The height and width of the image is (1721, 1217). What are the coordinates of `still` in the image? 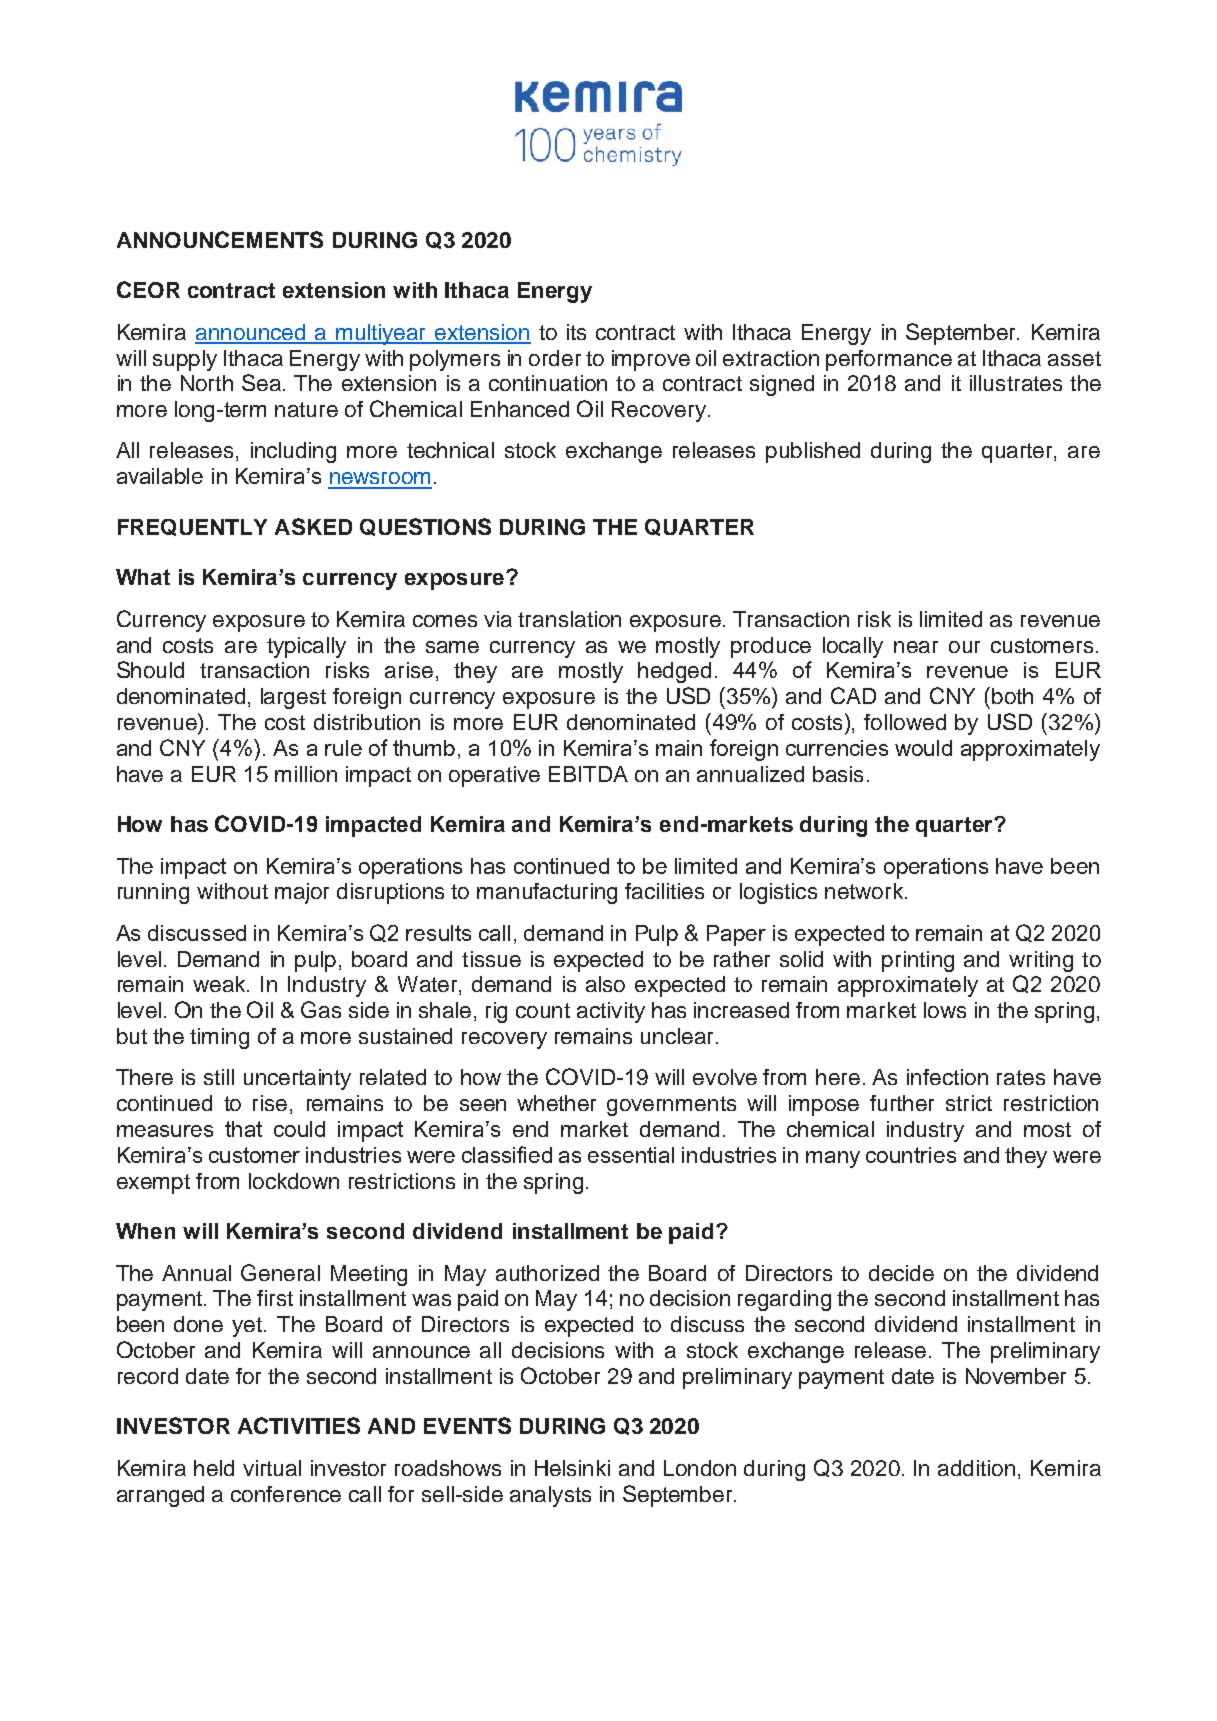 It's located at (219, 1077).
